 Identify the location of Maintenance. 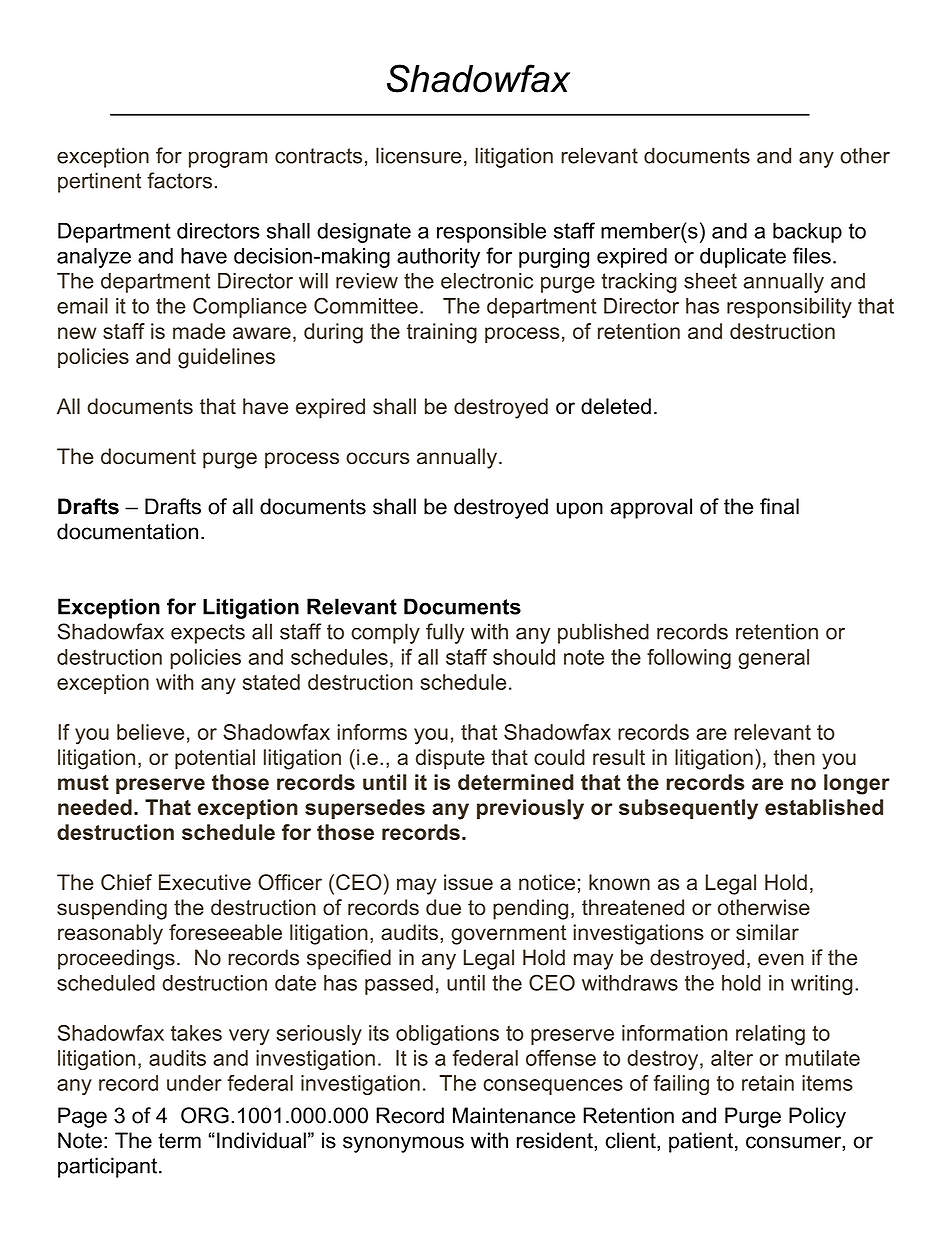
(514, 1115).
